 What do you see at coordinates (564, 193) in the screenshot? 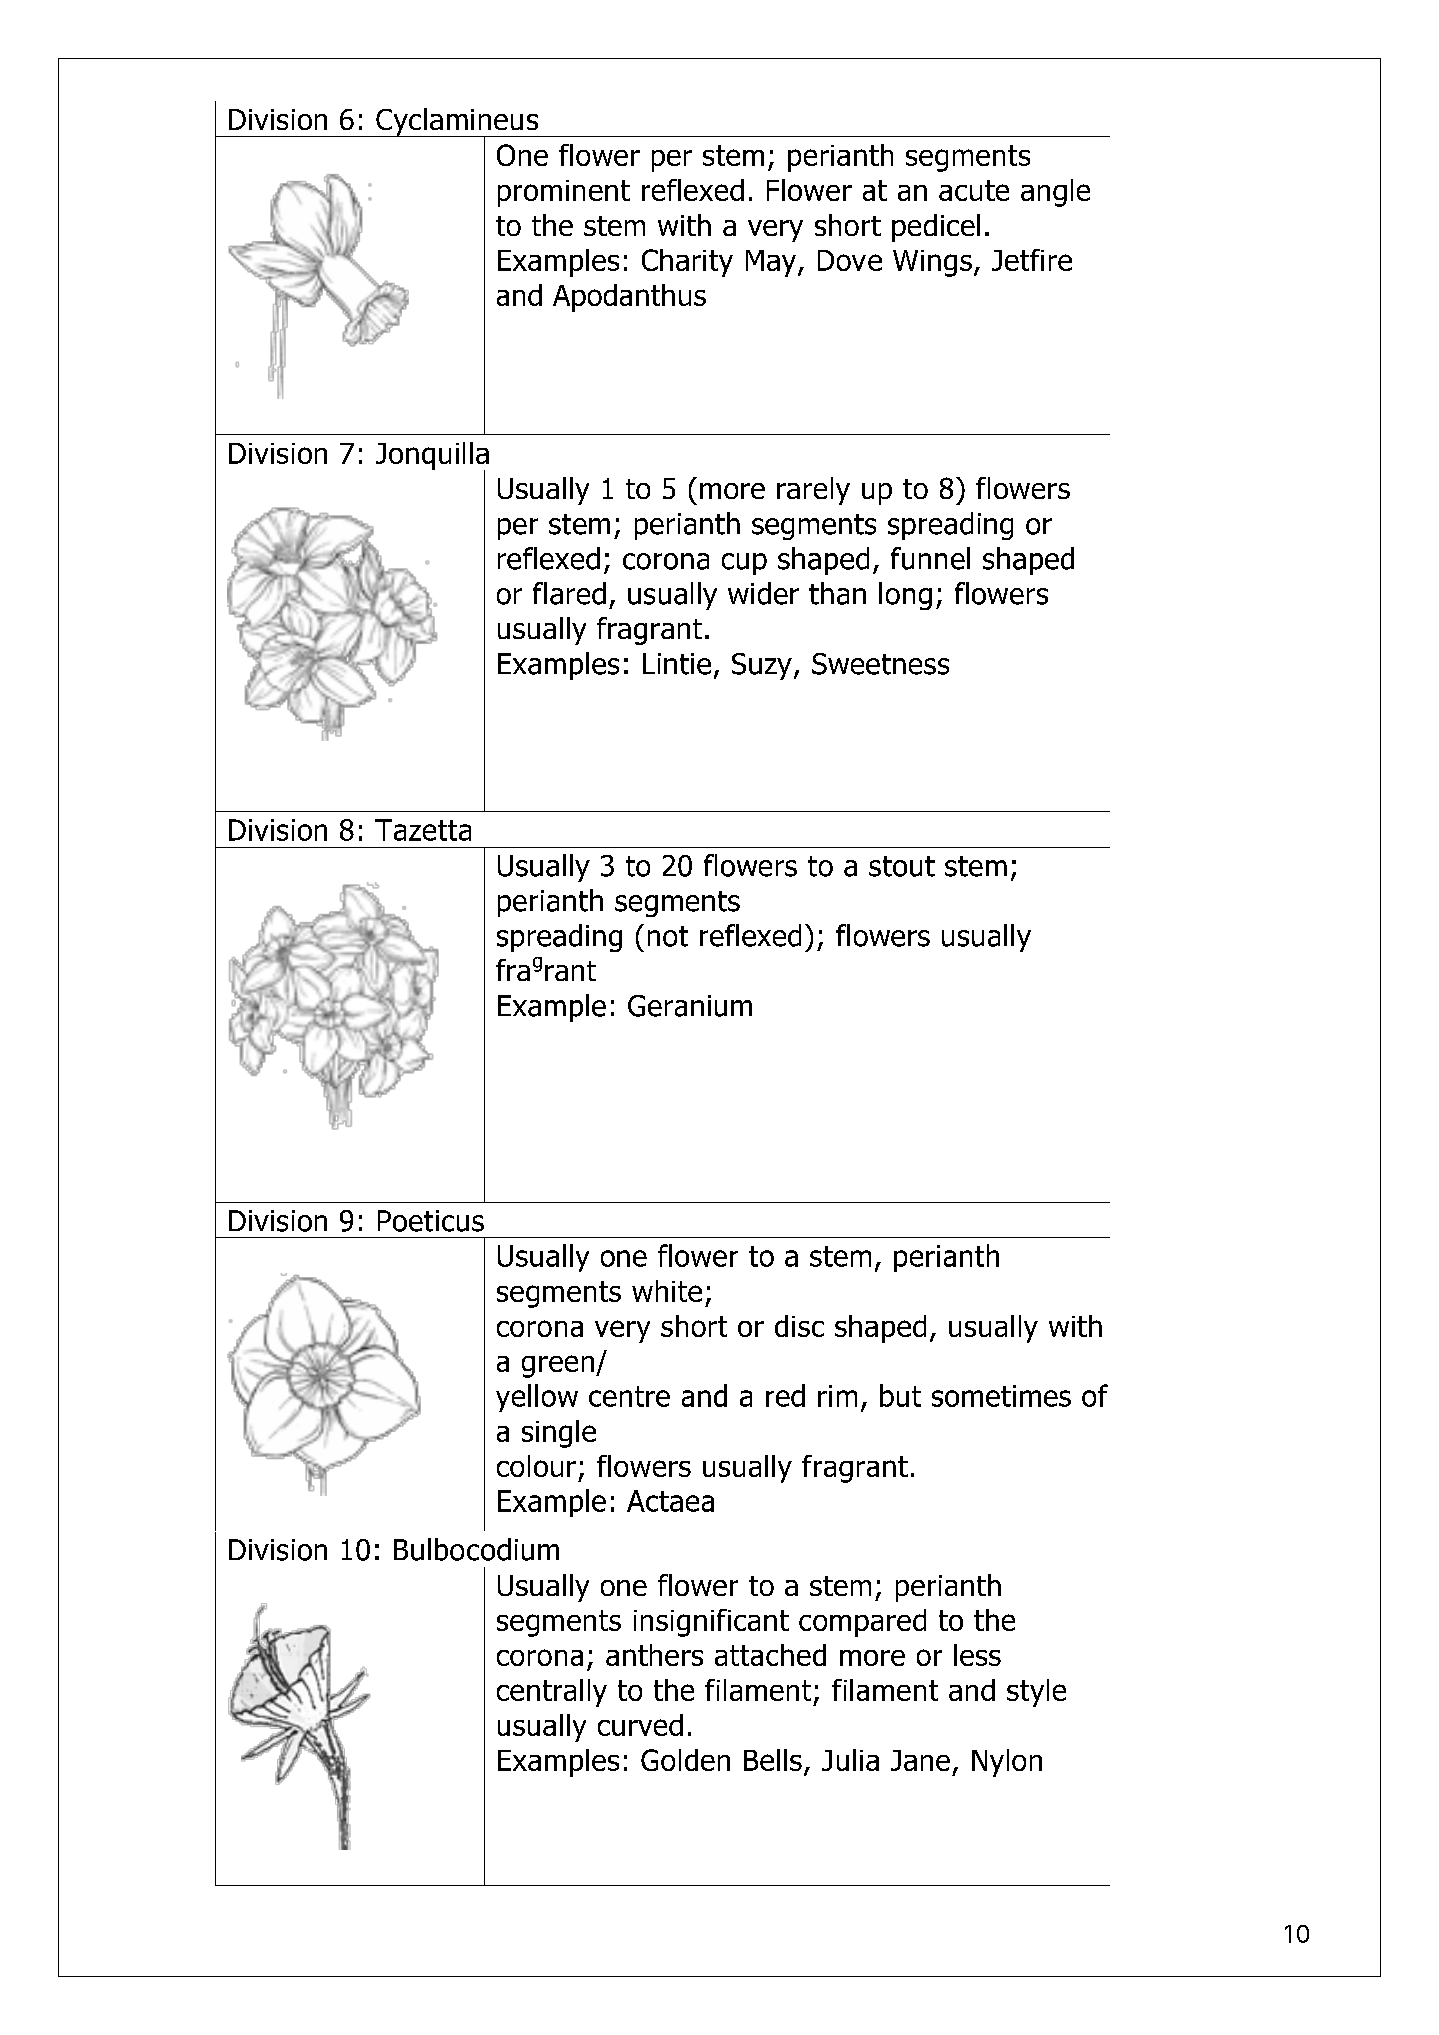
I see `prominent` at bounding box center [564, 193].
